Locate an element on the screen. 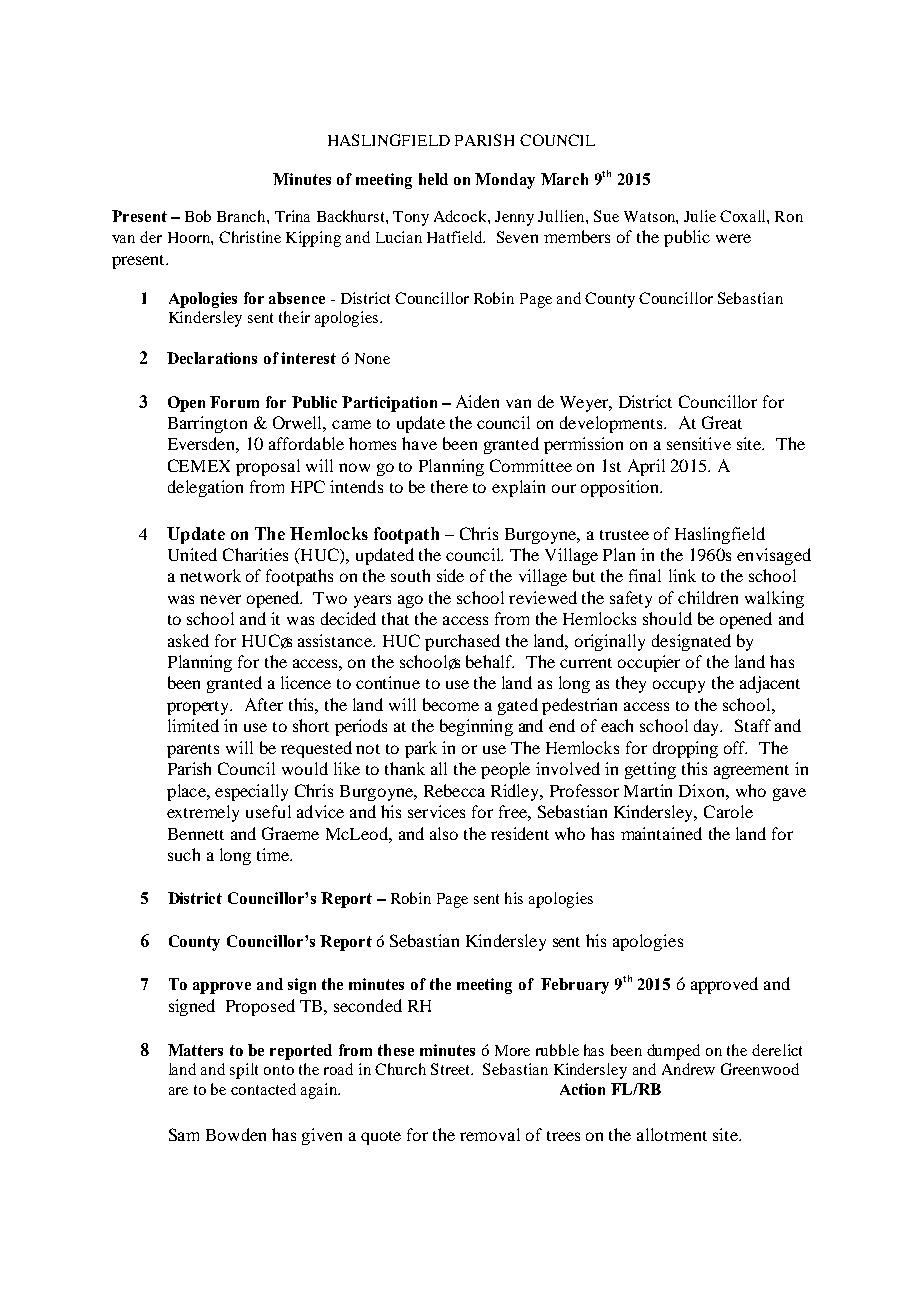 The image size is (924, 1308). Julie is located at coordinates (700, 216).
